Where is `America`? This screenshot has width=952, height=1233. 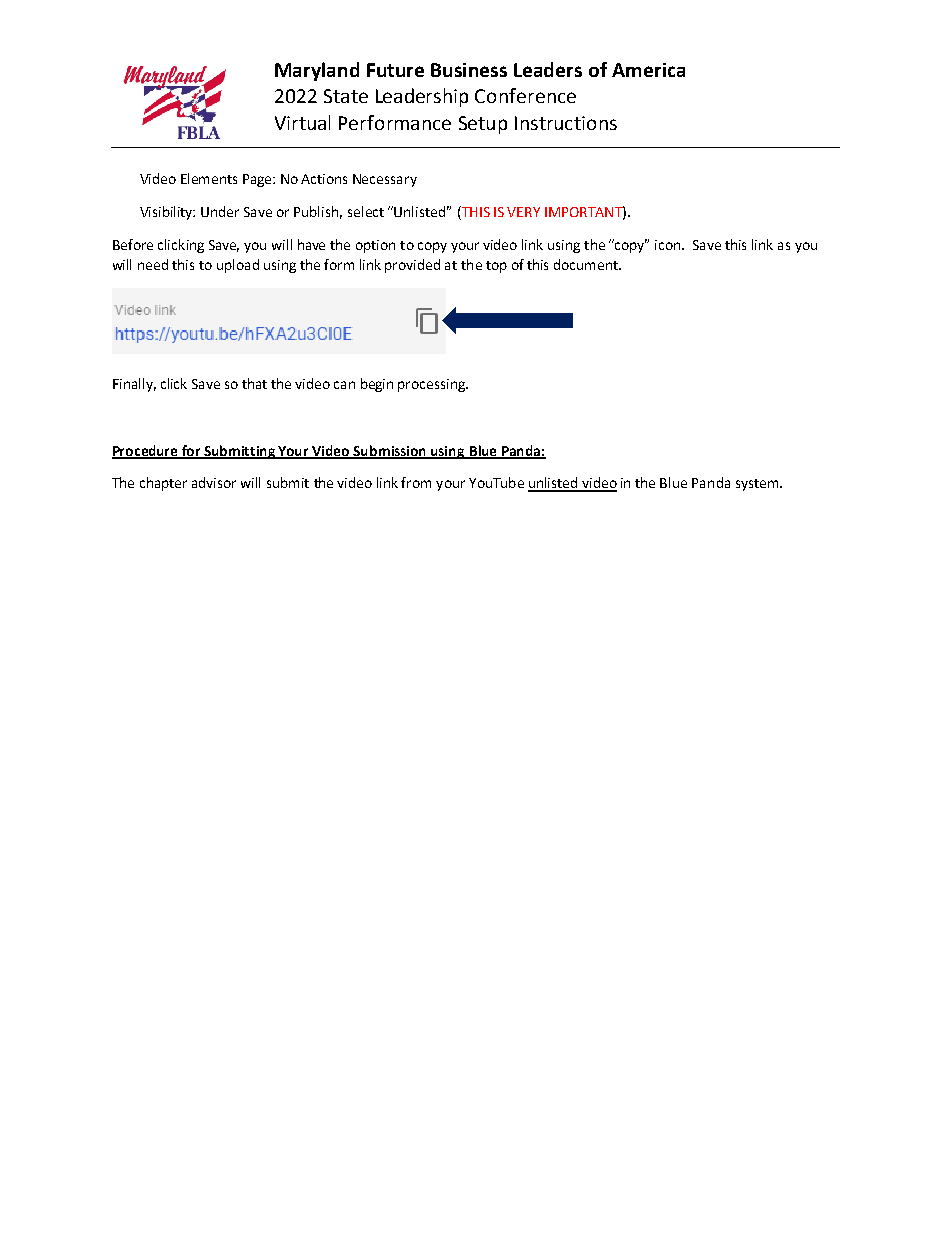 America is located at coordinates (648, 70).
